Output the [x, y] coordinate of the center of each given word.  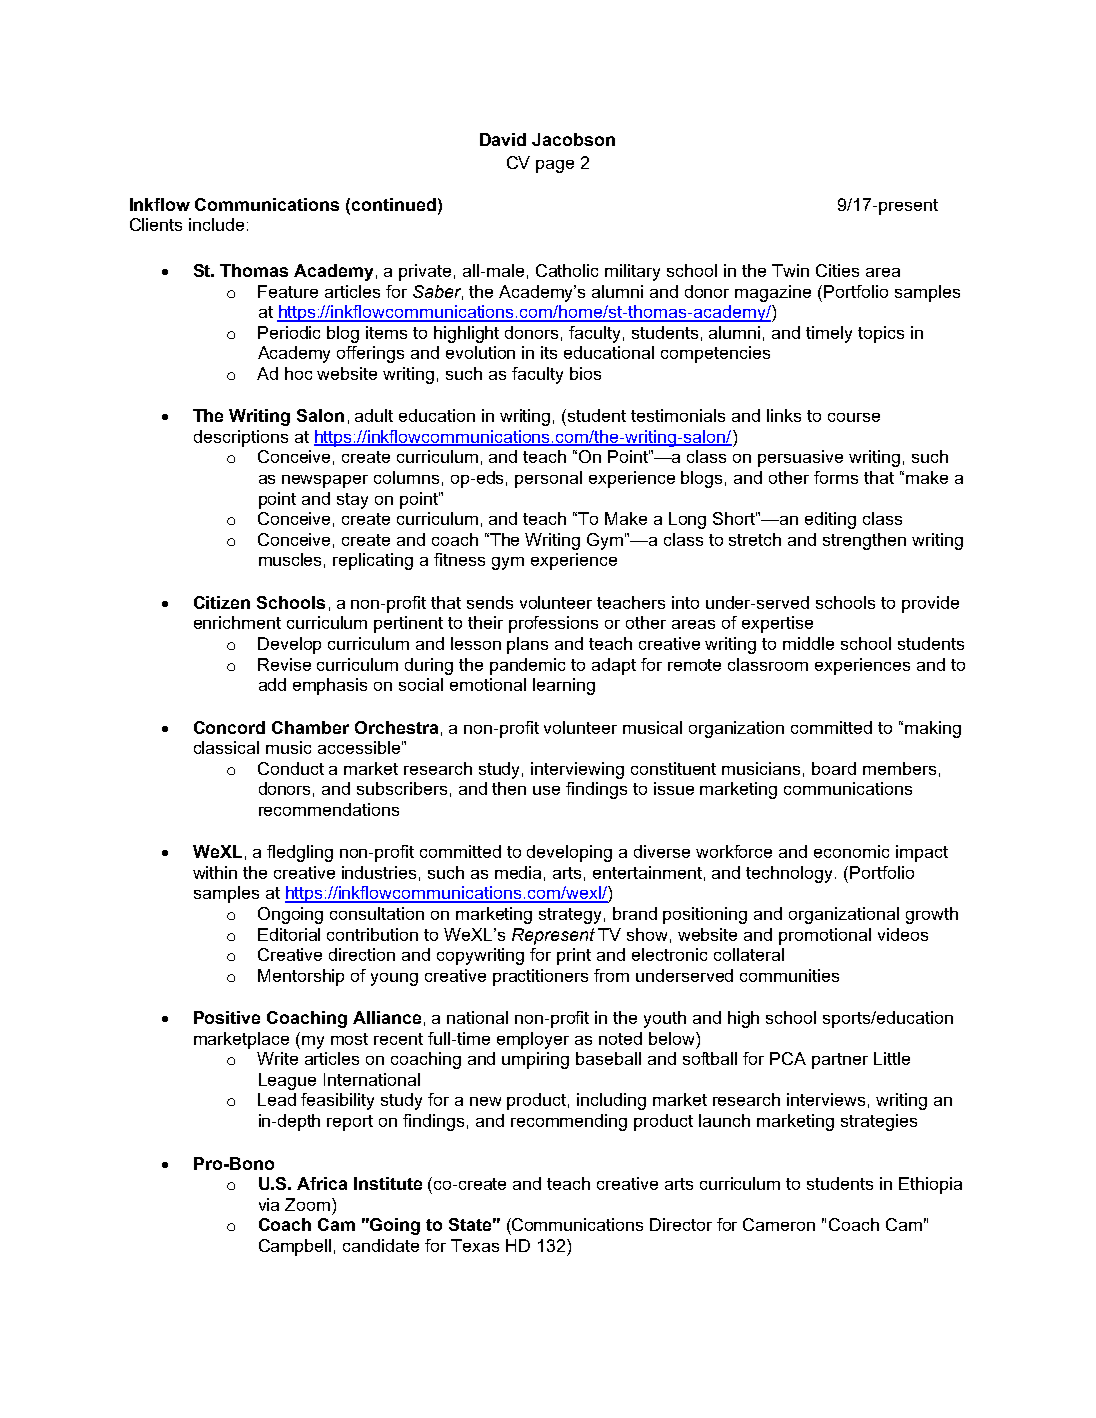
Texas [475, 1245]
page [555, 166]
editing [830, 520]
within [215, 872]
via [269, 1204]
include [216, 224]
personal [548, 479]
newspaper [325, 481]
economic [851, 851]
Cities [837, 270]
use [546, 790]
